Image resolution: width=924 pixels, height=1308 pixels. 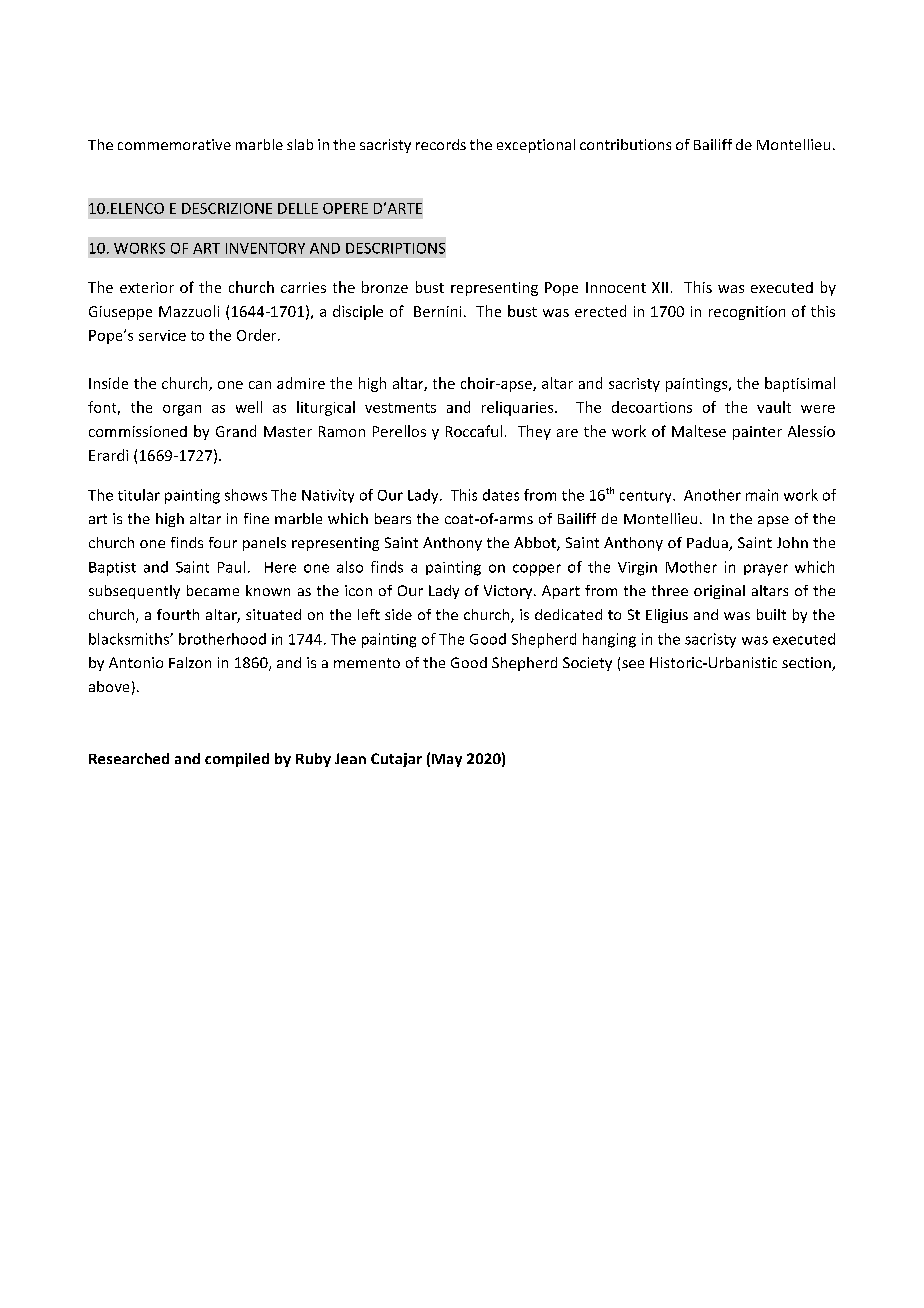 I want to click on They, so click(x=534, y=432).
